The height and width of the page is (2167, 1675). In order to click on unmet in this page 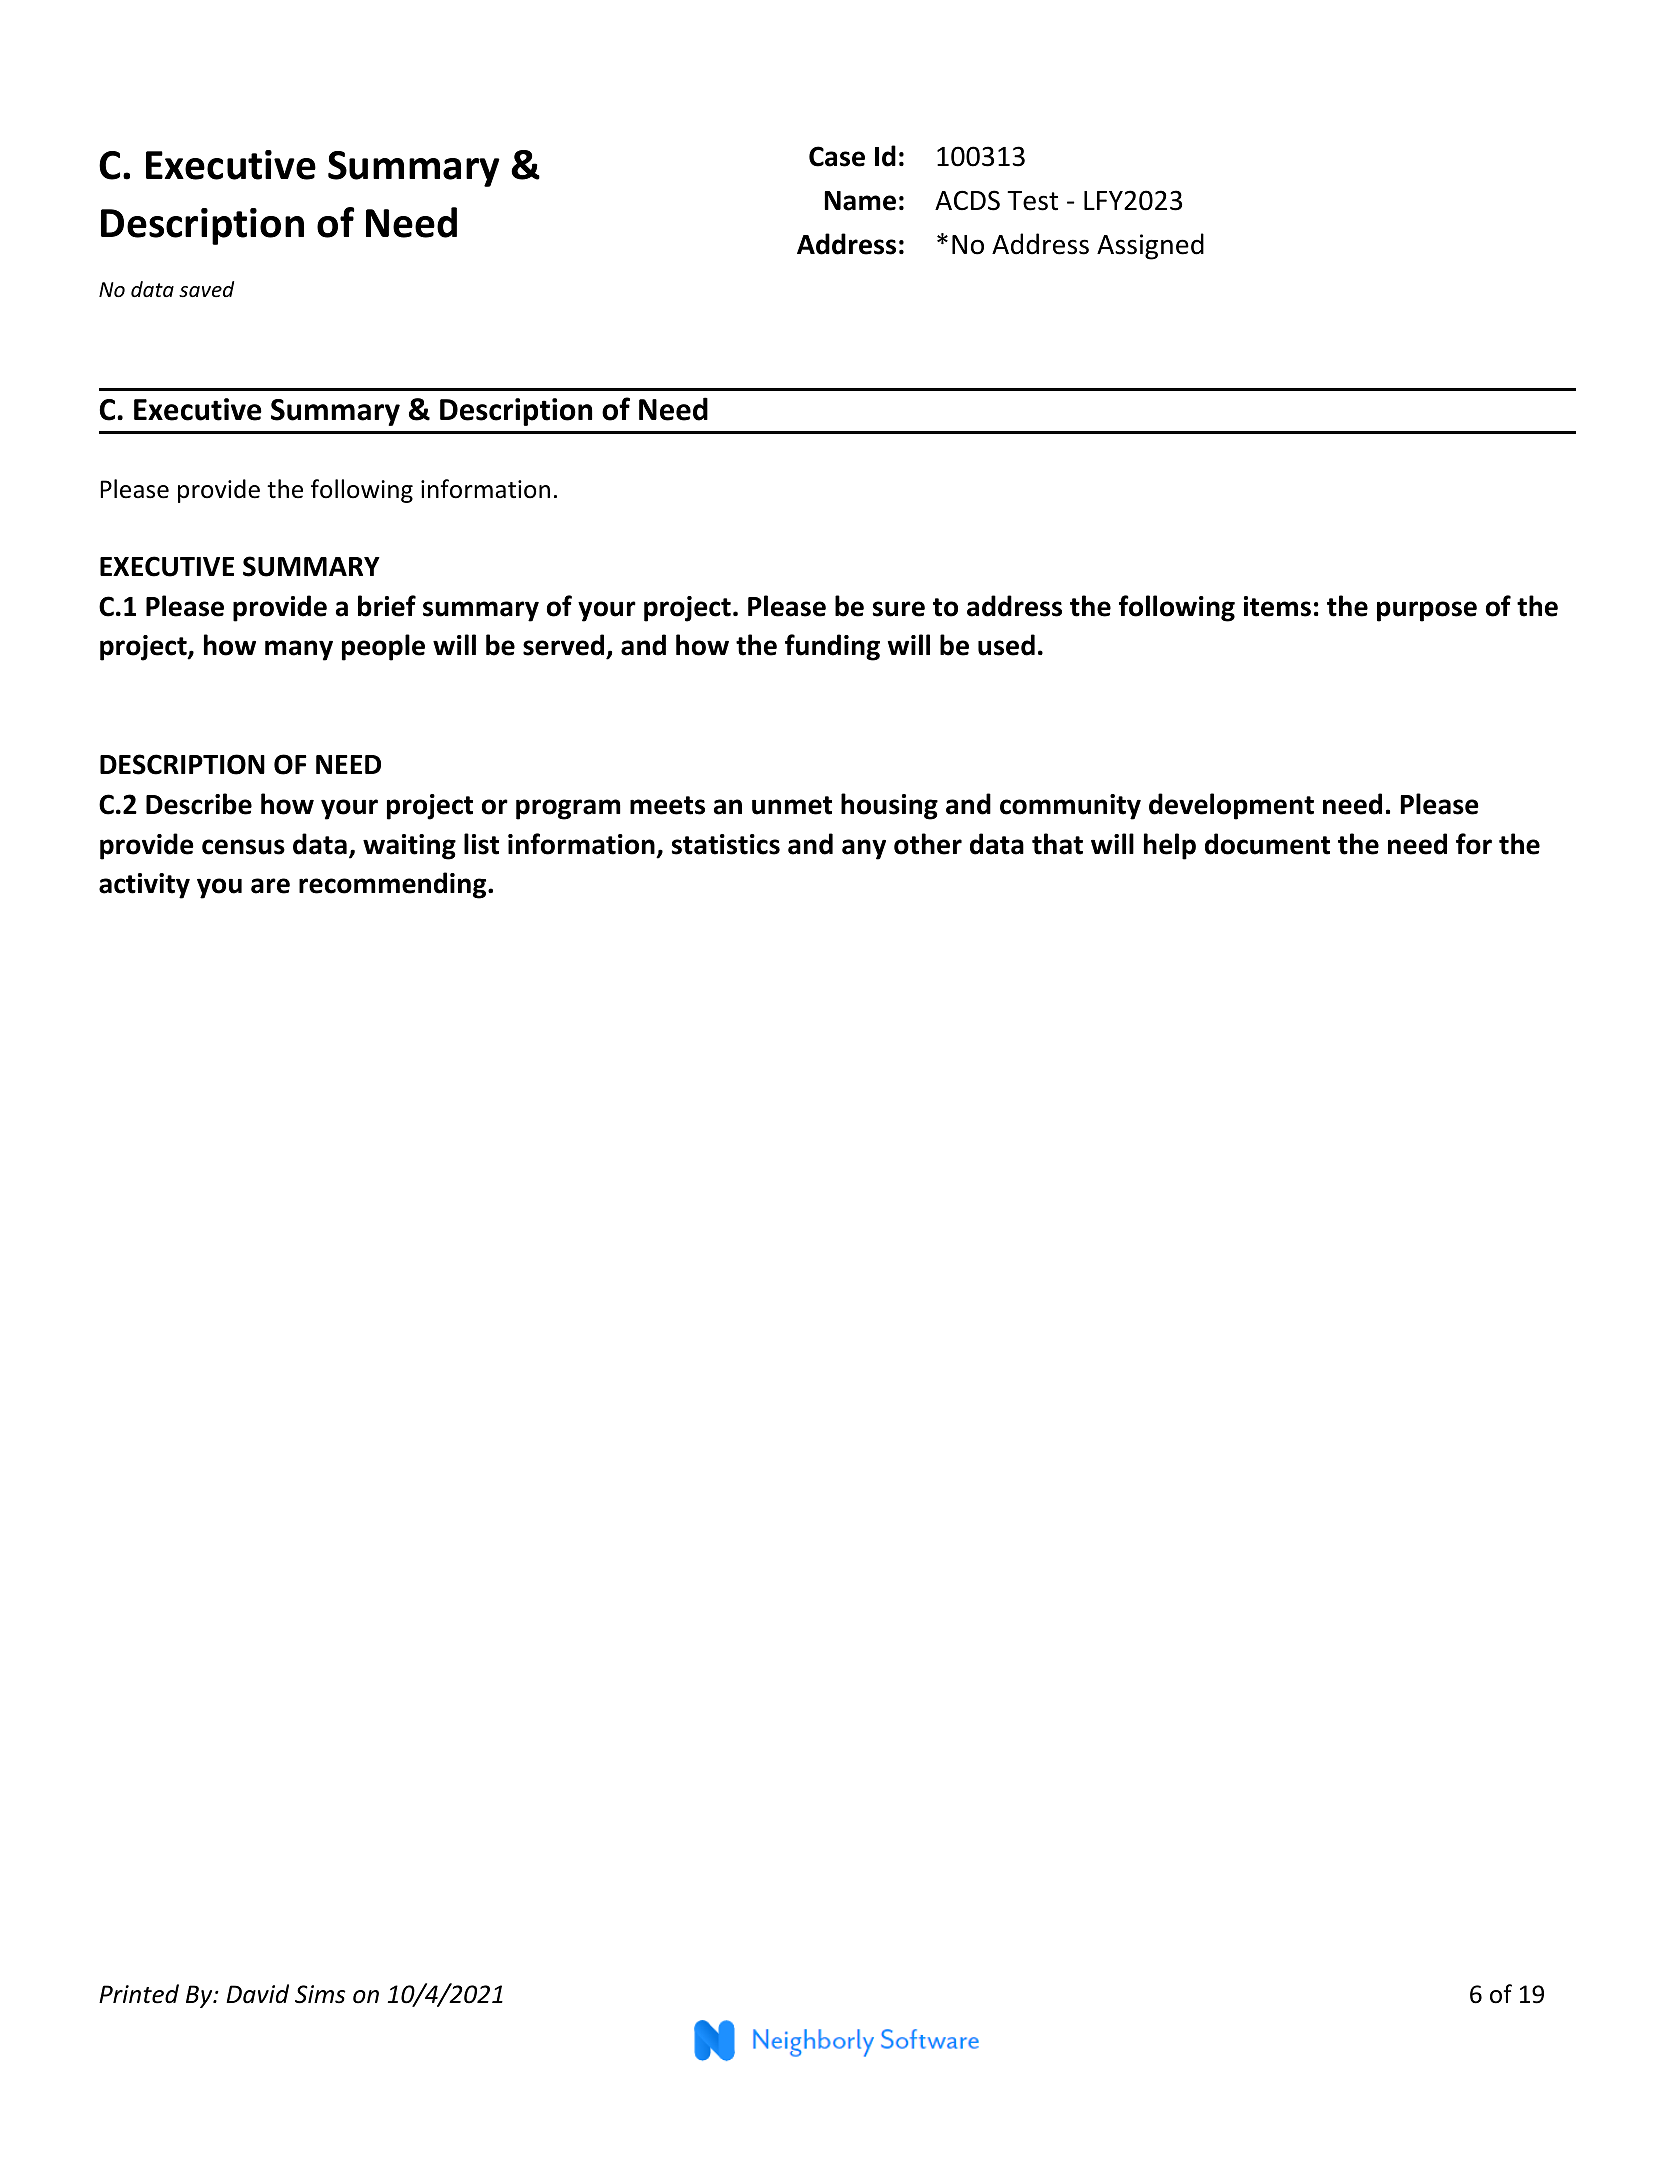, I will do `click(792, 805)`.
